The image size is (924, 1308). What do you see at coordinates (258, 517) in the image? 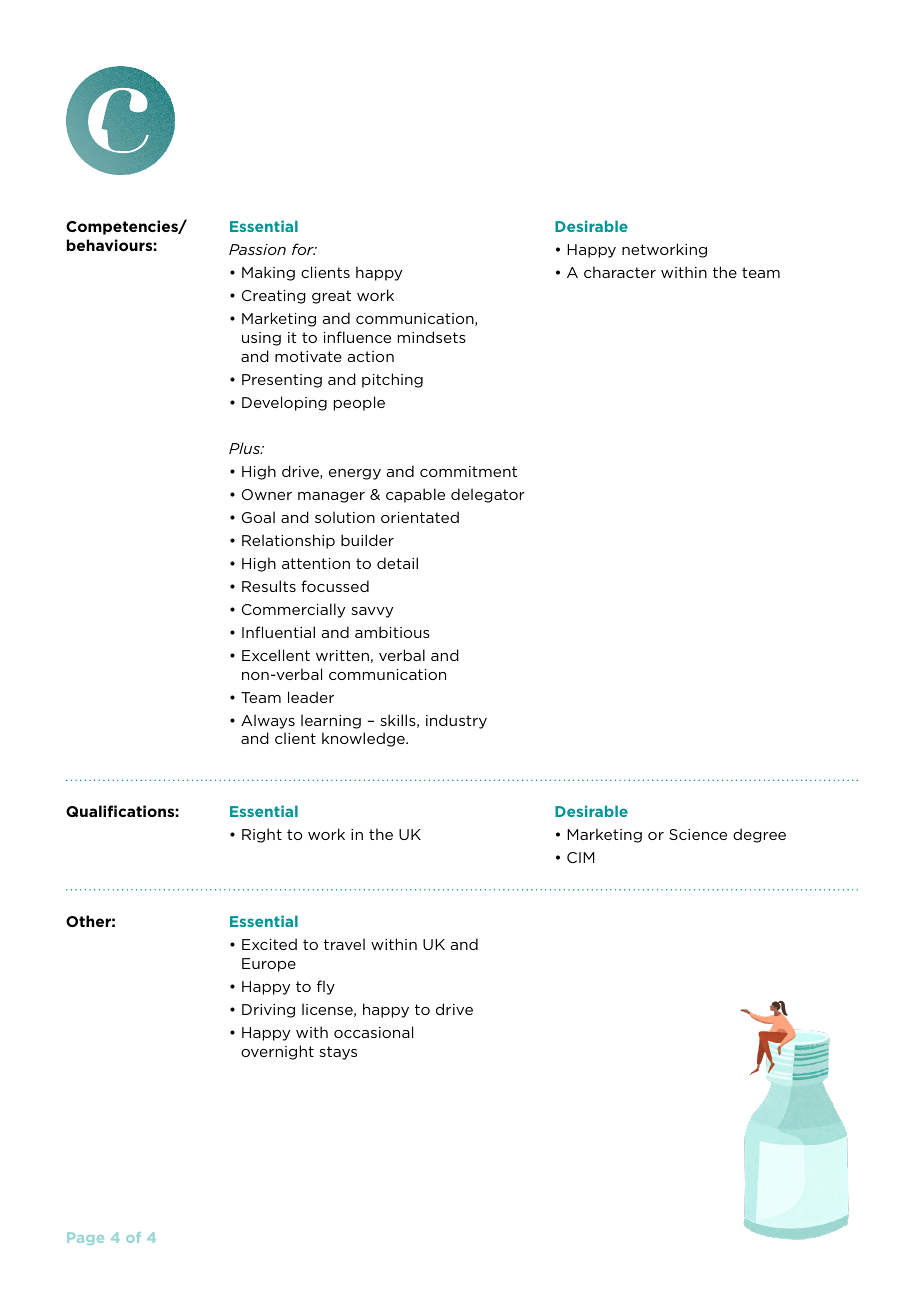
I see `Goal` at bounding box center [258, 517].
